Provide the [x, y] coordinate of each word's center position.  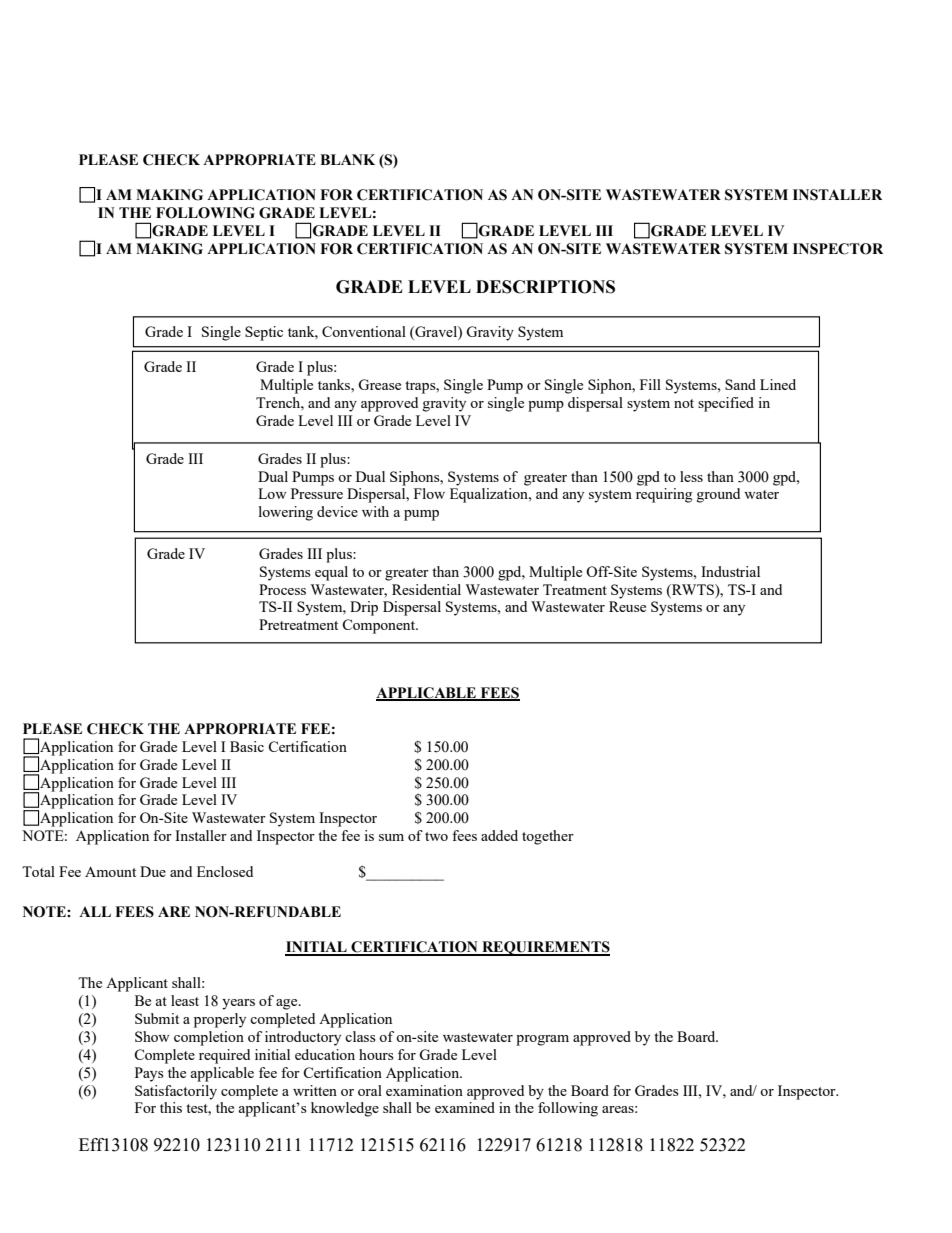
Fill [650, 384]
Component [380, 626]
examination [424, 1090]
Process [282, 589]
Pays [149, 1074]
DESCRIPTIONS [545, 287]
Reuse [627, 606]
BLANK [347, 159]
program [542, 1040]
